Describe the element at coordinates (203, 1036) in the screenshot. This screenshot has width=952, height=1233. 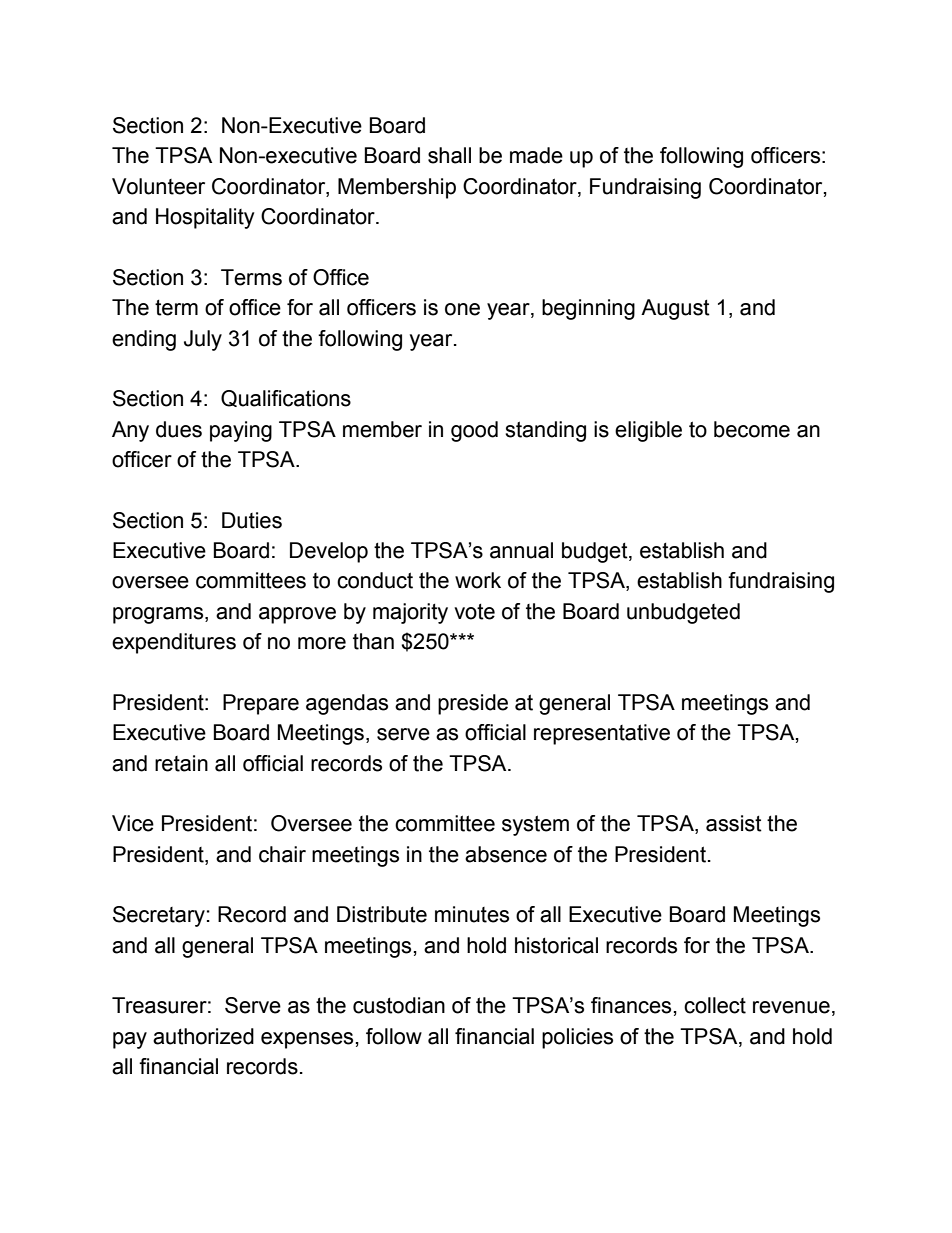
I see `authorized` at that location.
